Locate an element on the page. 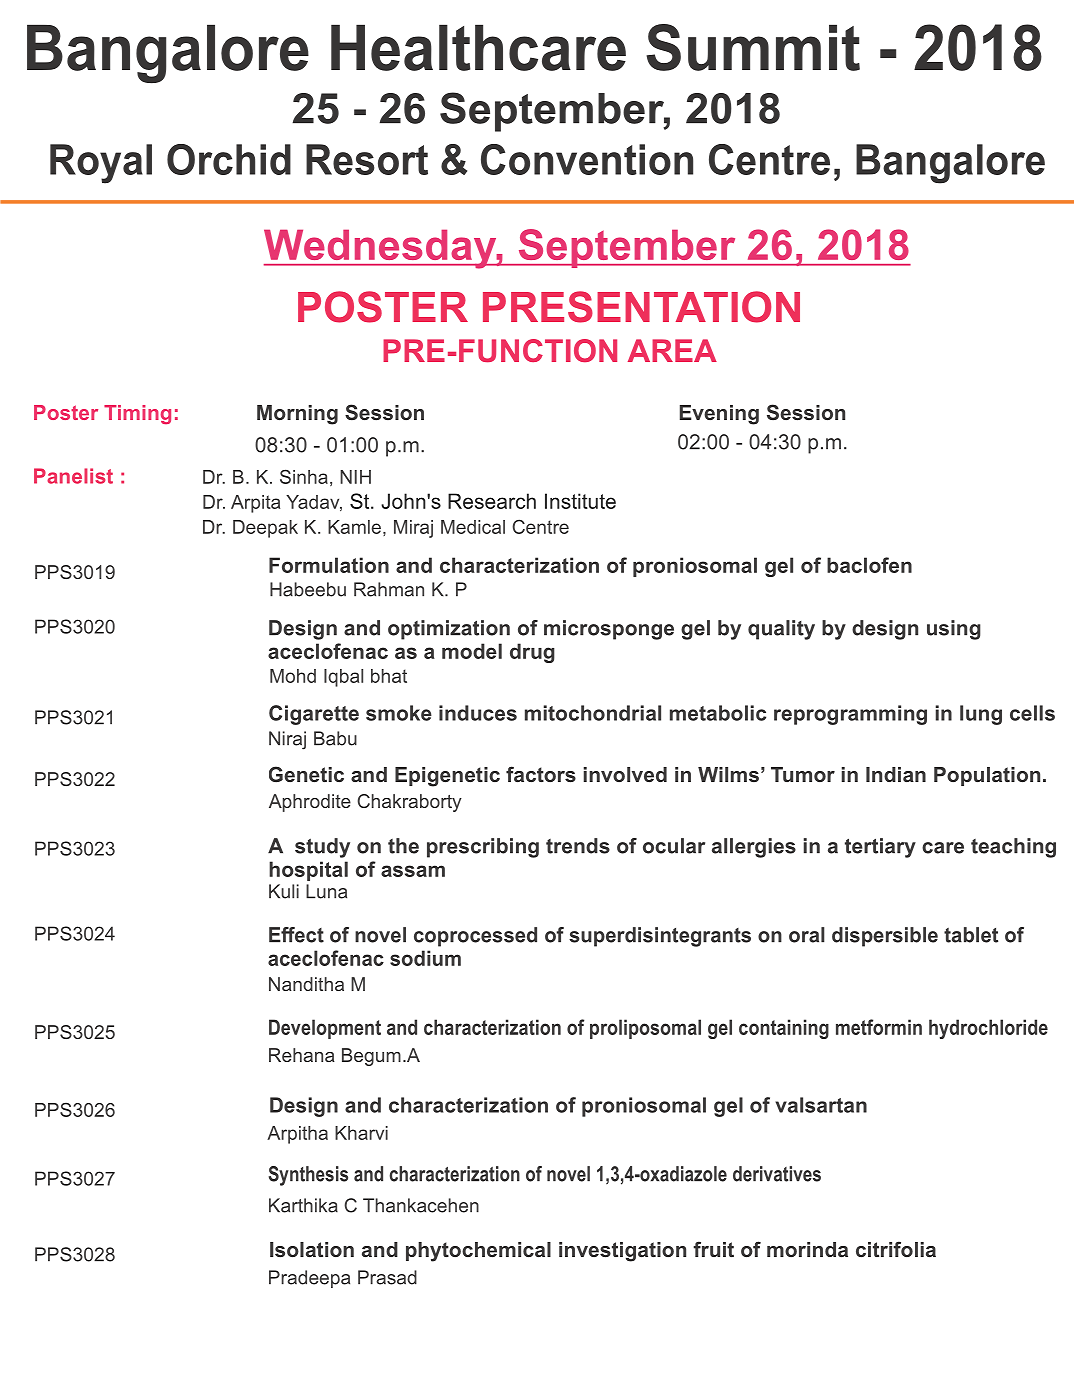  Isolation is located at coordinates (312, 1250).
